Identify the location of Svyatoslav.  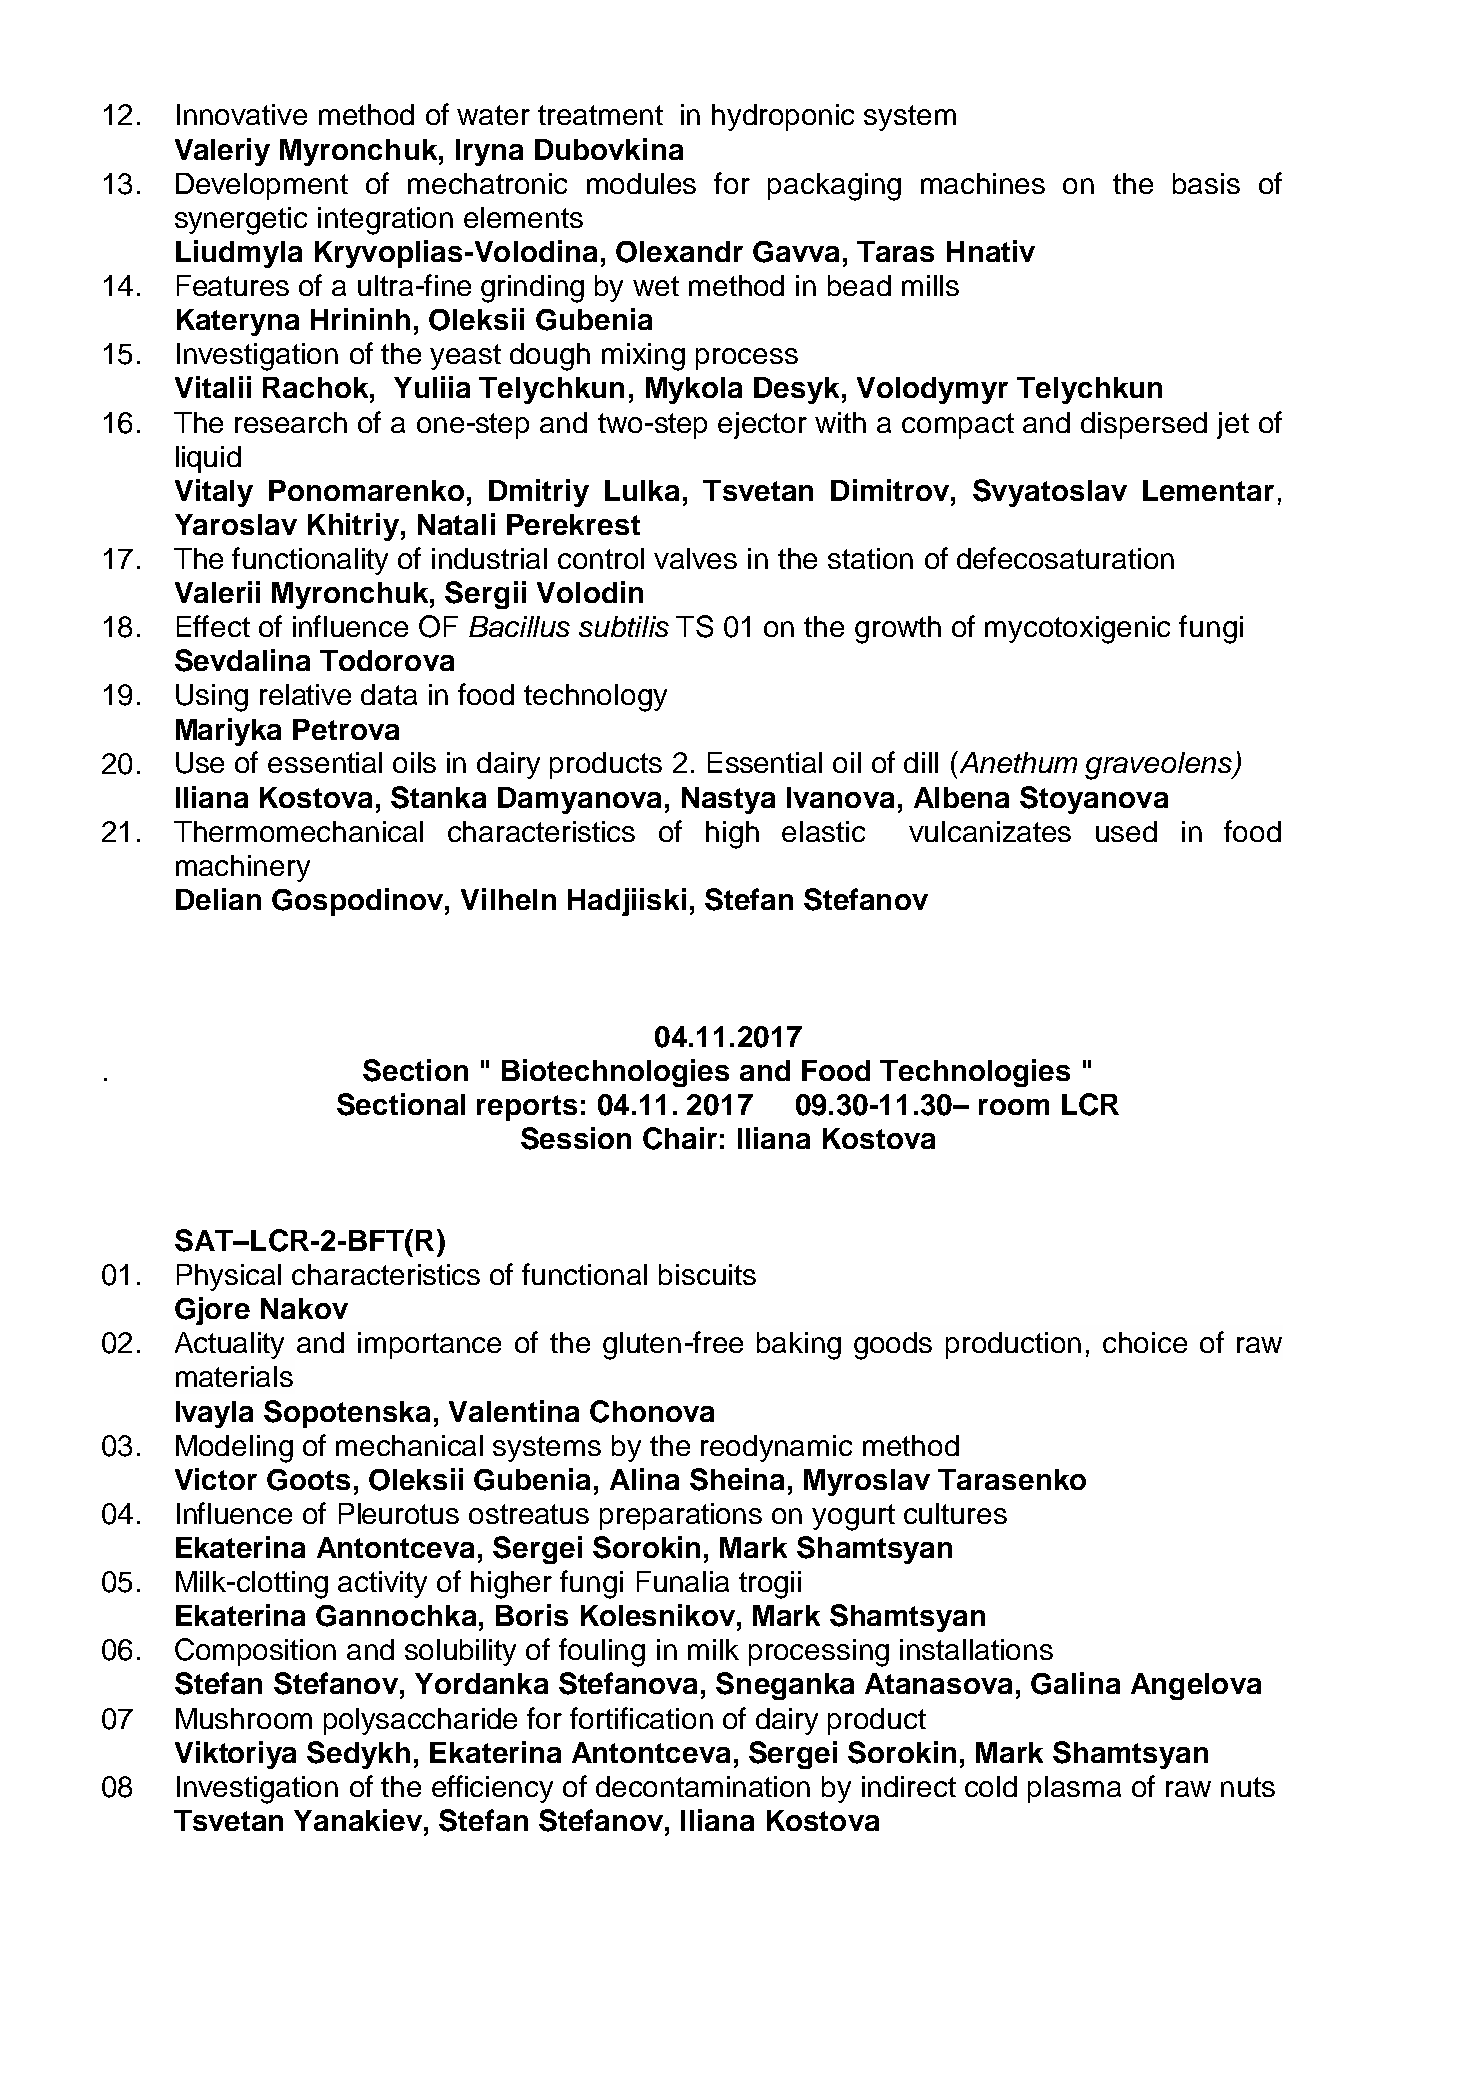
(1050, 493).
